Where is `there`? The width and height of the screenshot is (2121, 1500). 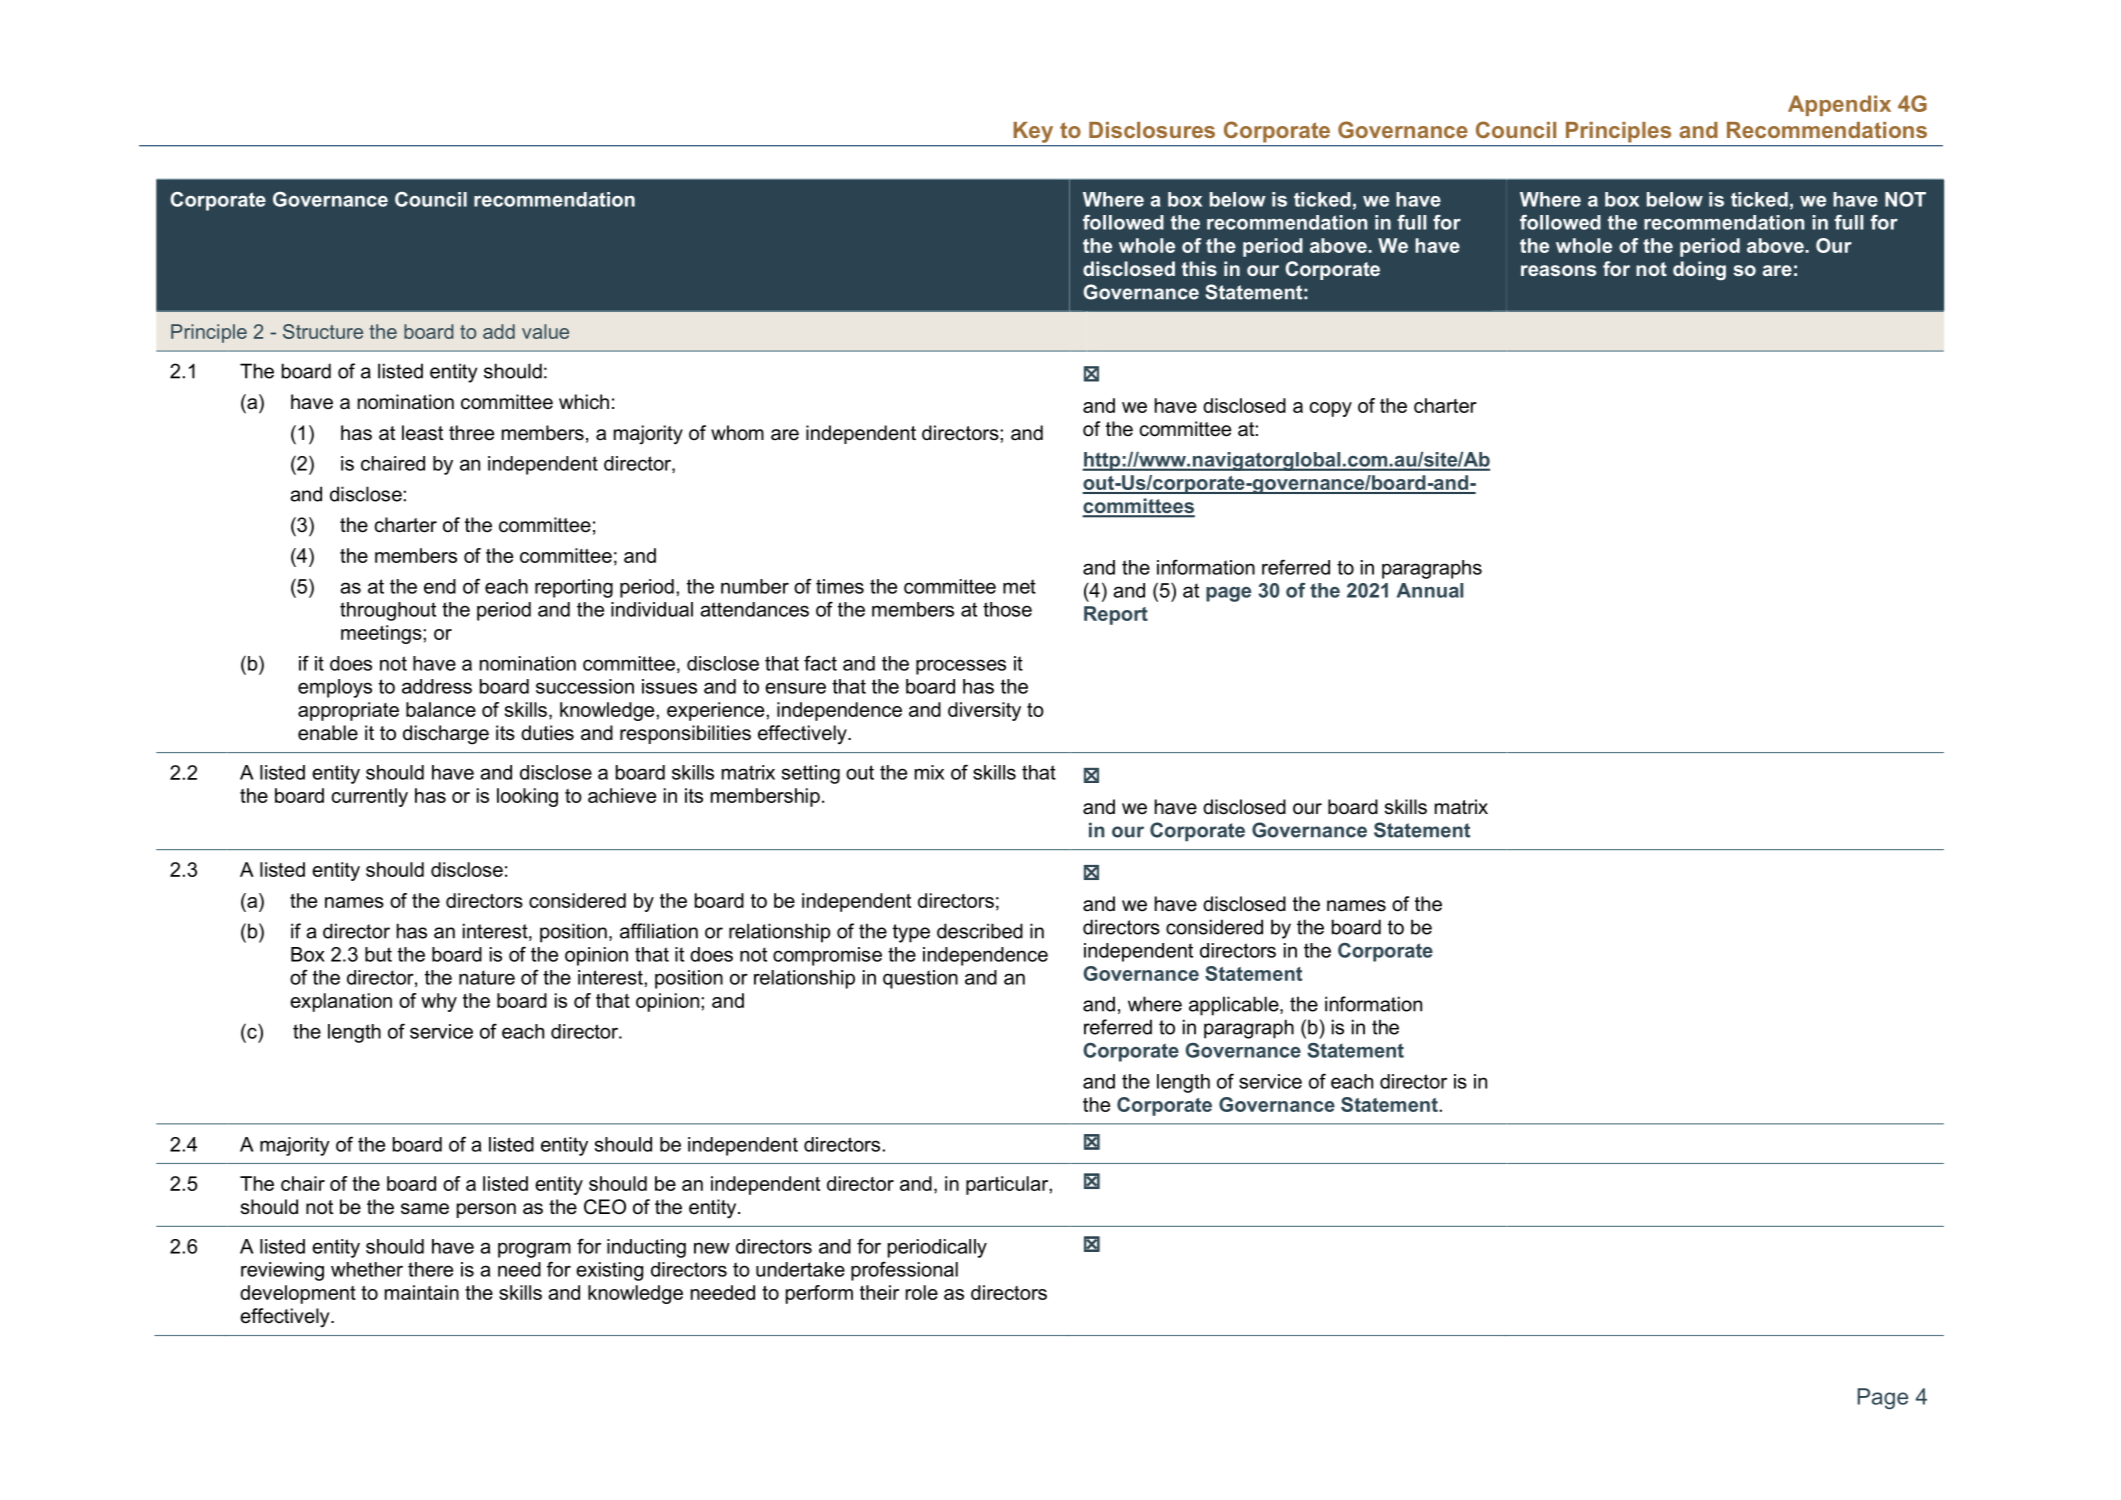
there is located at coordinates (430, 1269).
